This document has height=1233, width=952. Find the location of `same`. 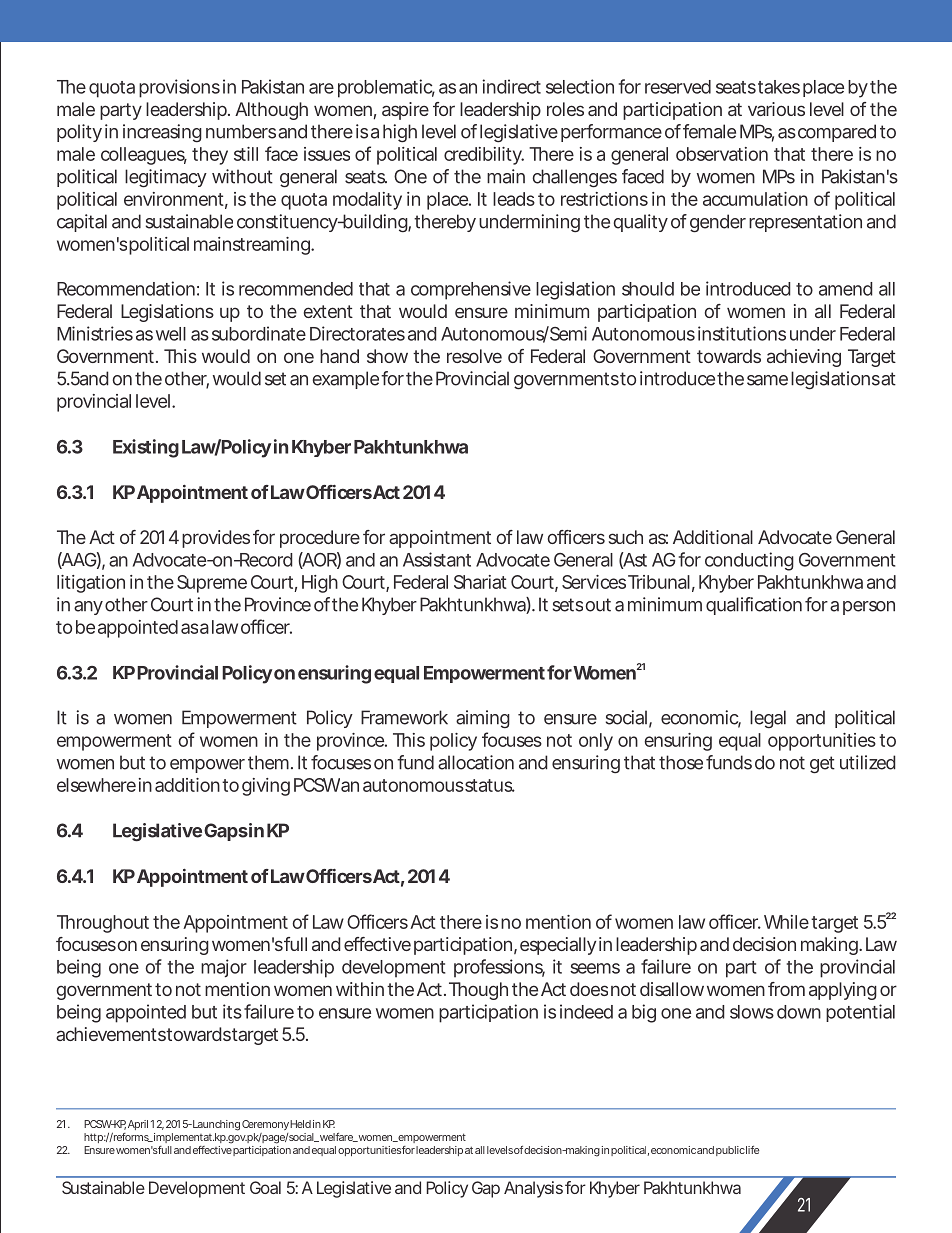

same is located at coordinates (767, 380).
